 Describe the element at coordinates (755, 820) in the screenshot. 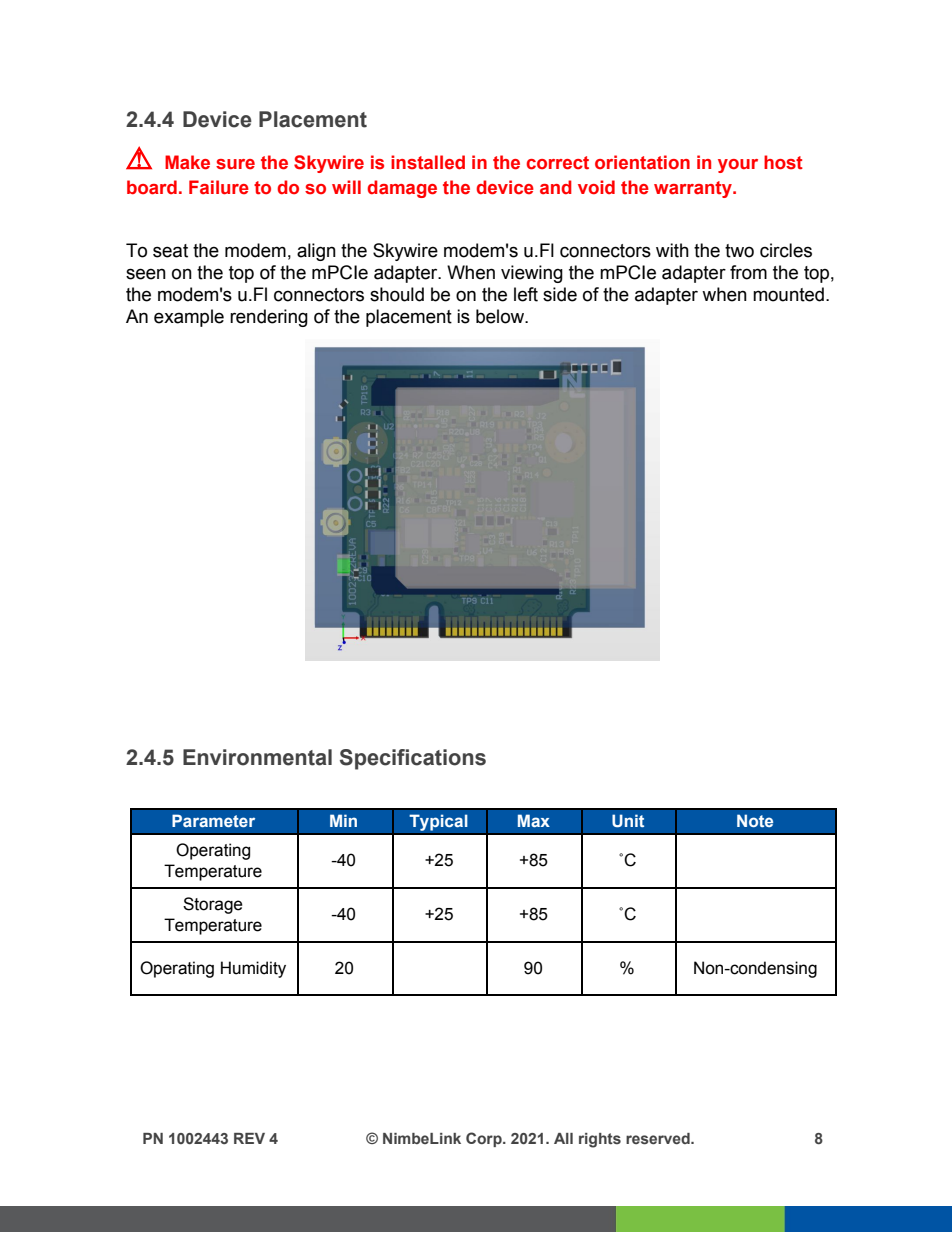

I see `Note` at that location.
